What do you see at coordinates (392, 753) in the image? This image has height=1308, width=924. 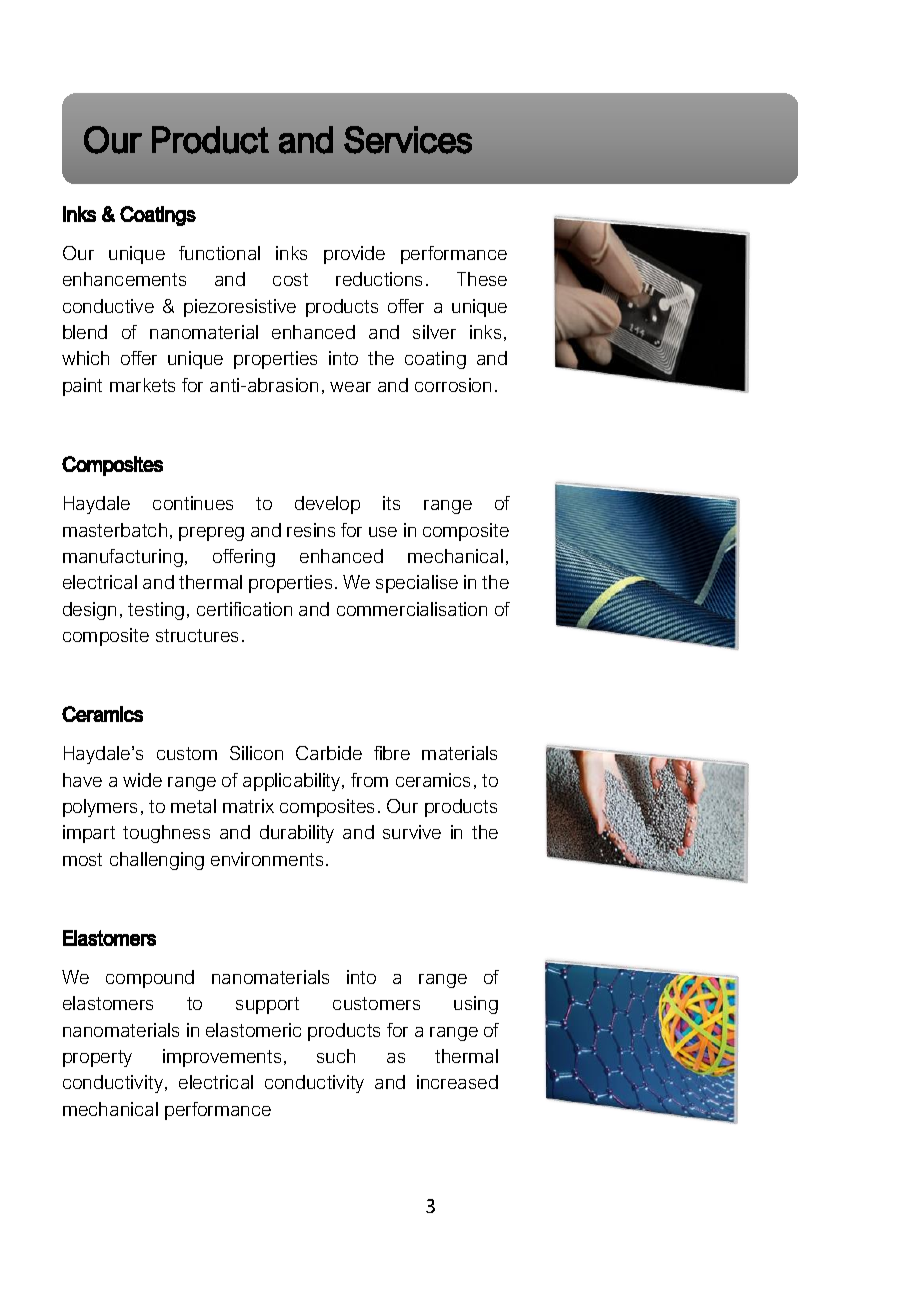 I see `fibre` at bounding box center [392, 753].
